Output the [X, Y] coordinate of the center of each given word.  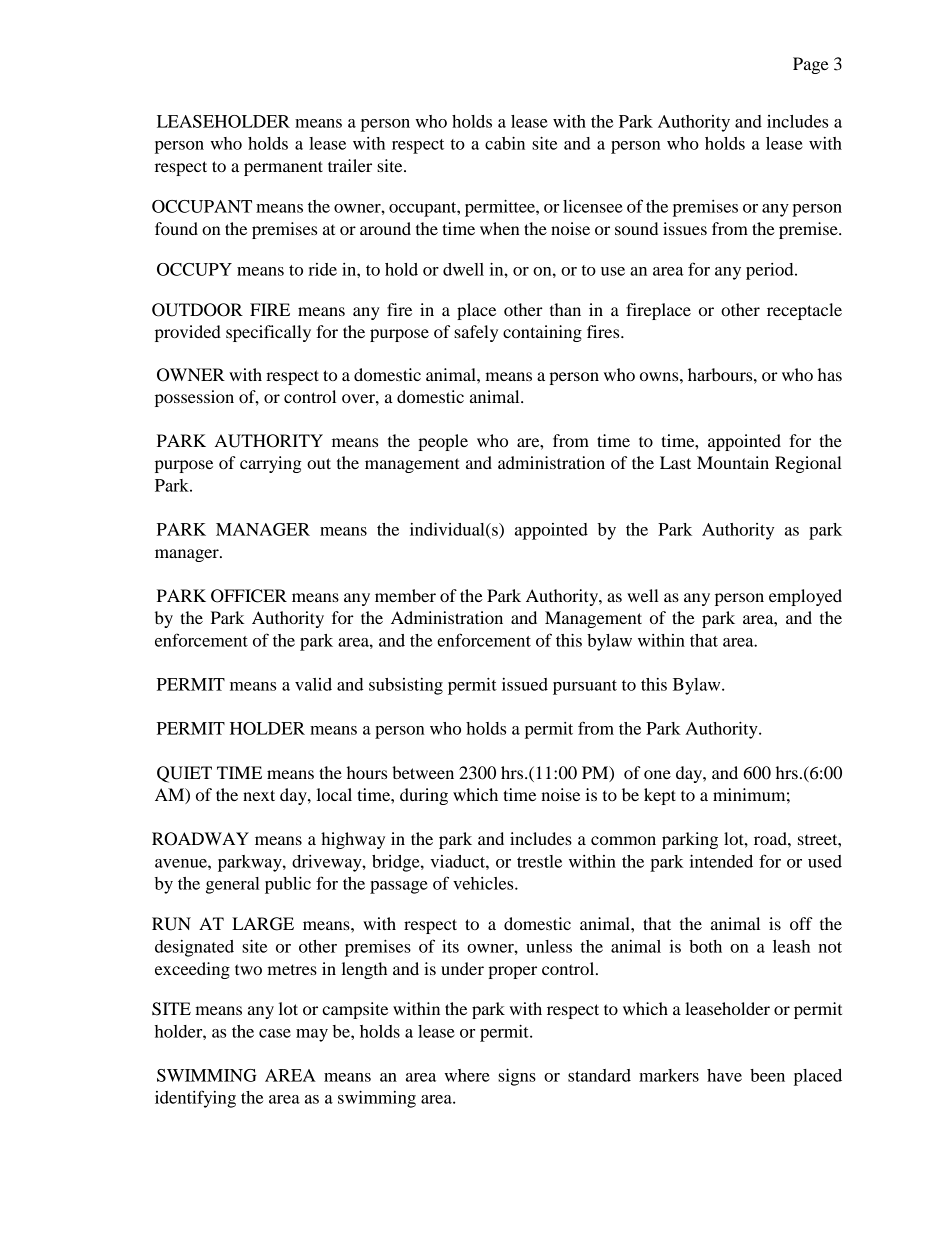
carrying [271, 464]
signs [517, 1077]
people [443, 442]
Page [811, 65]
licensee [593, 206]
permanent [283, 168]
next [259, 795]
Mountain [733, 462]
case [275, 1033]
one [657, 774]
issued [525, 684]
